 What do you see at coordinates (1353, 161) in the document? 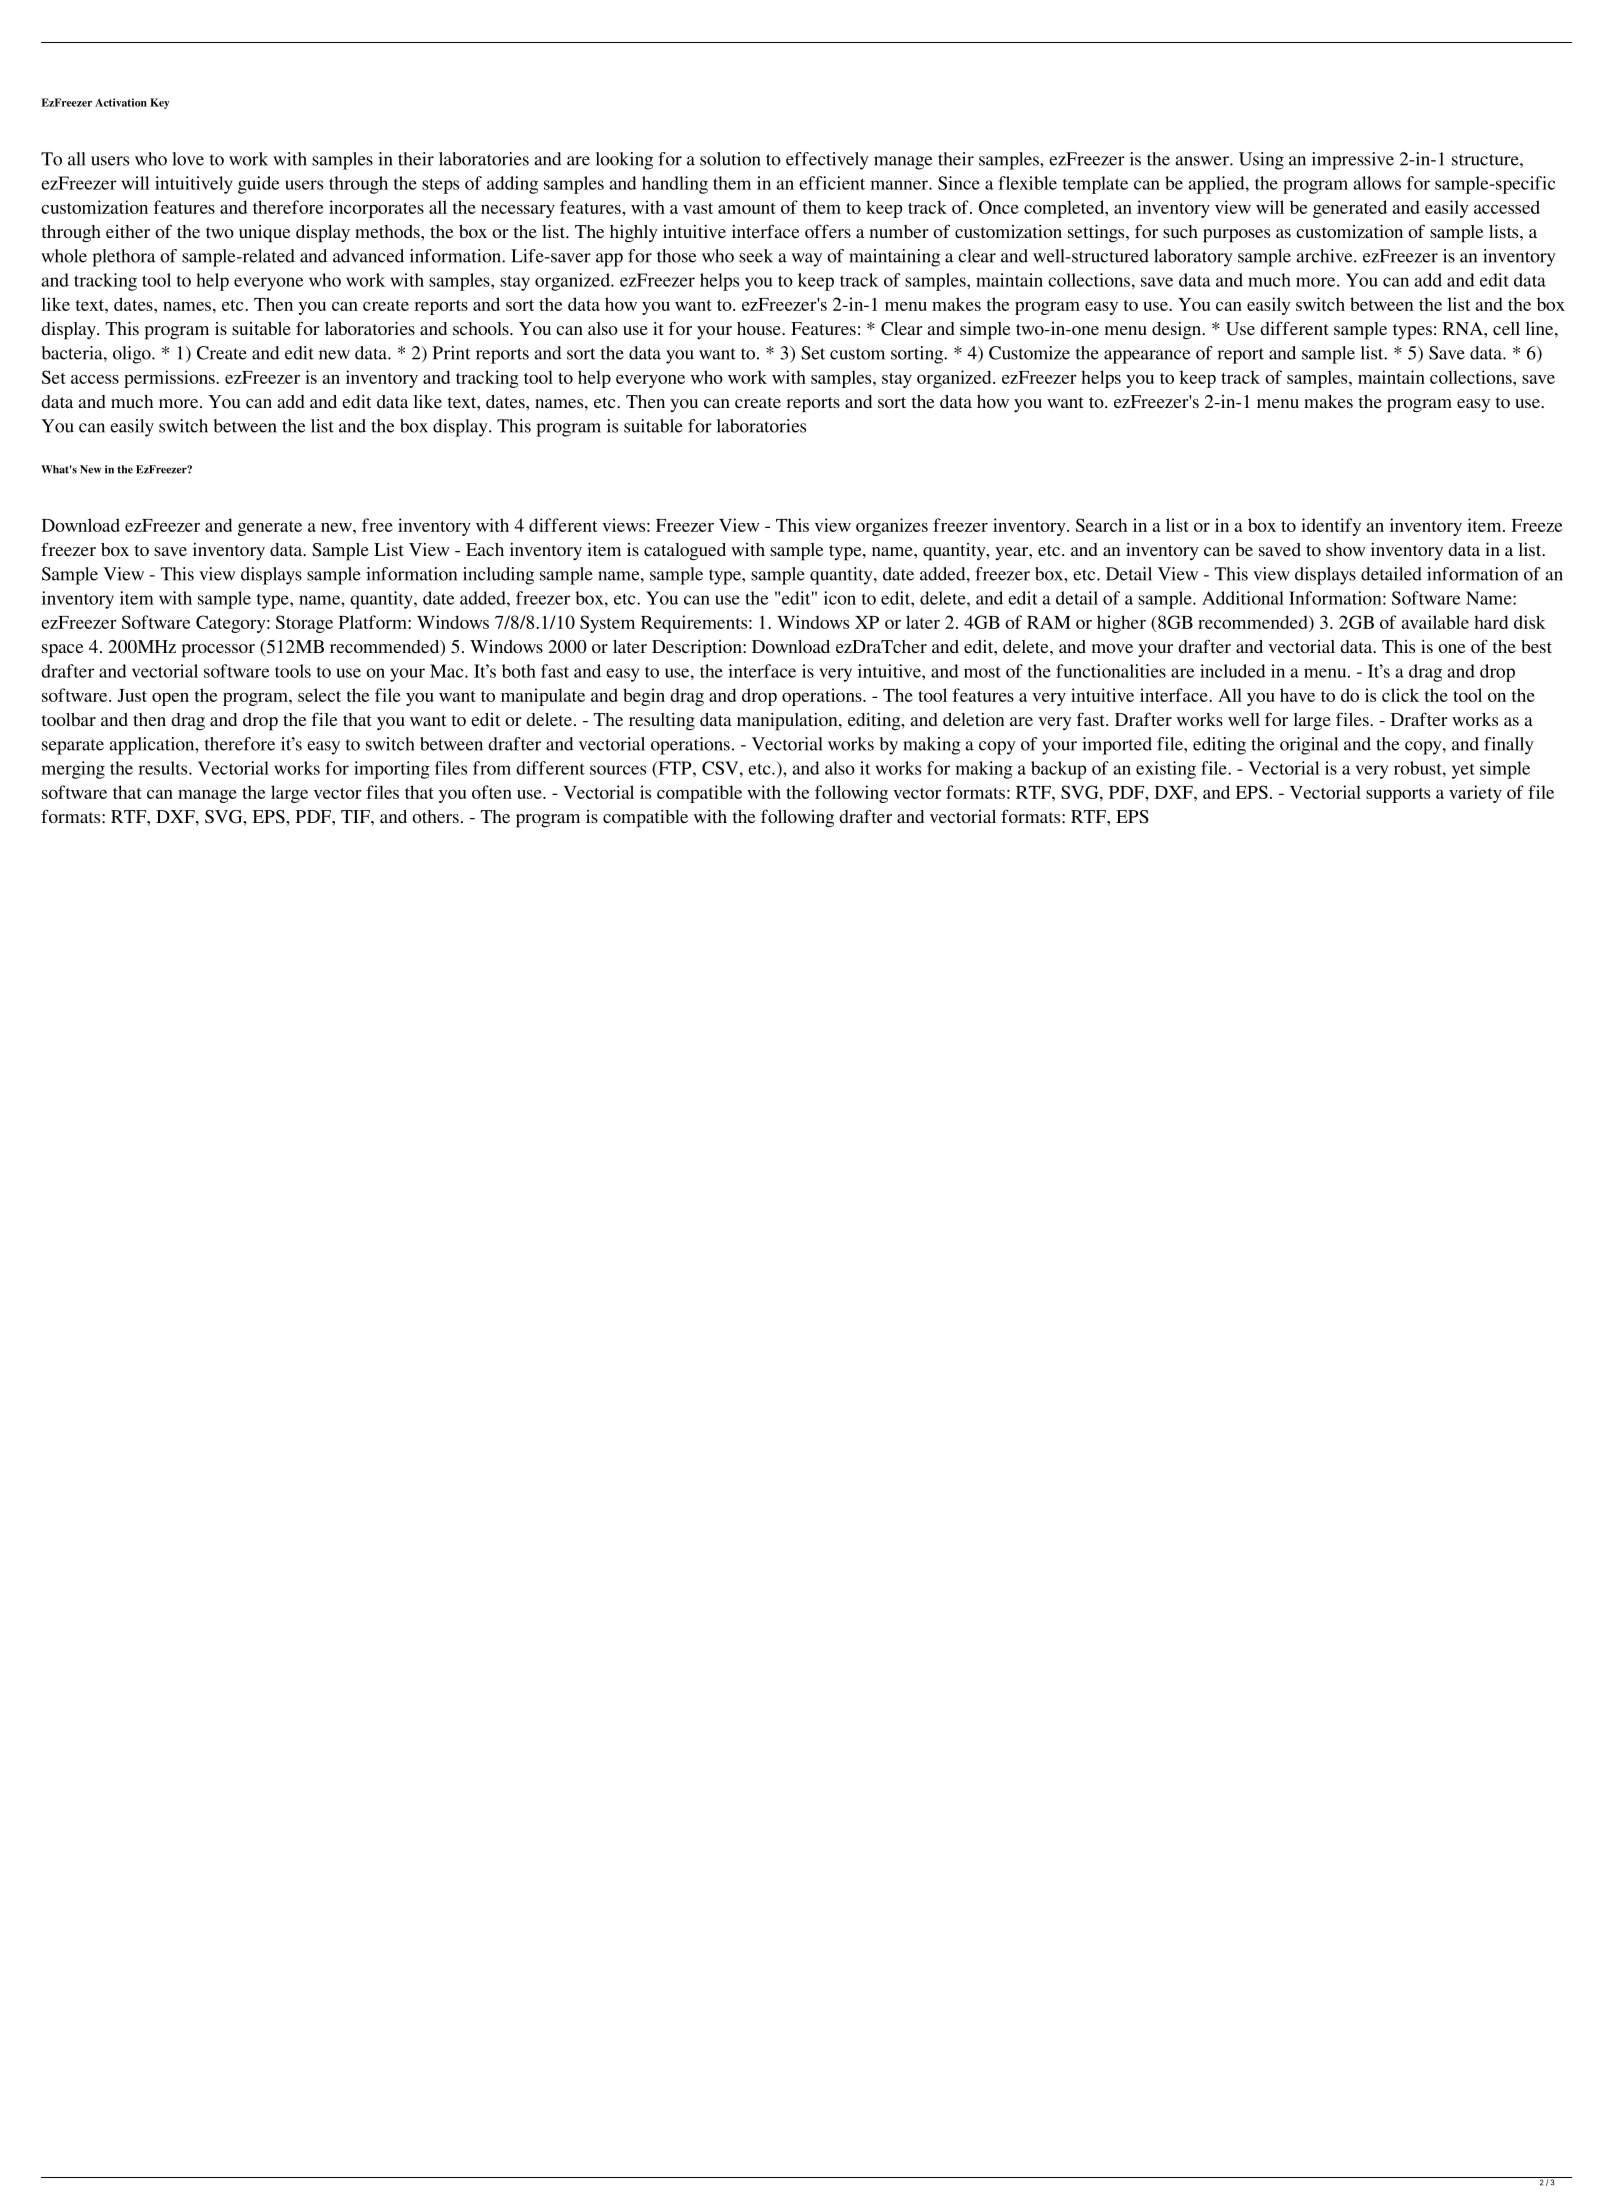
I see `impressive` at bounding box center [1353, 161].
